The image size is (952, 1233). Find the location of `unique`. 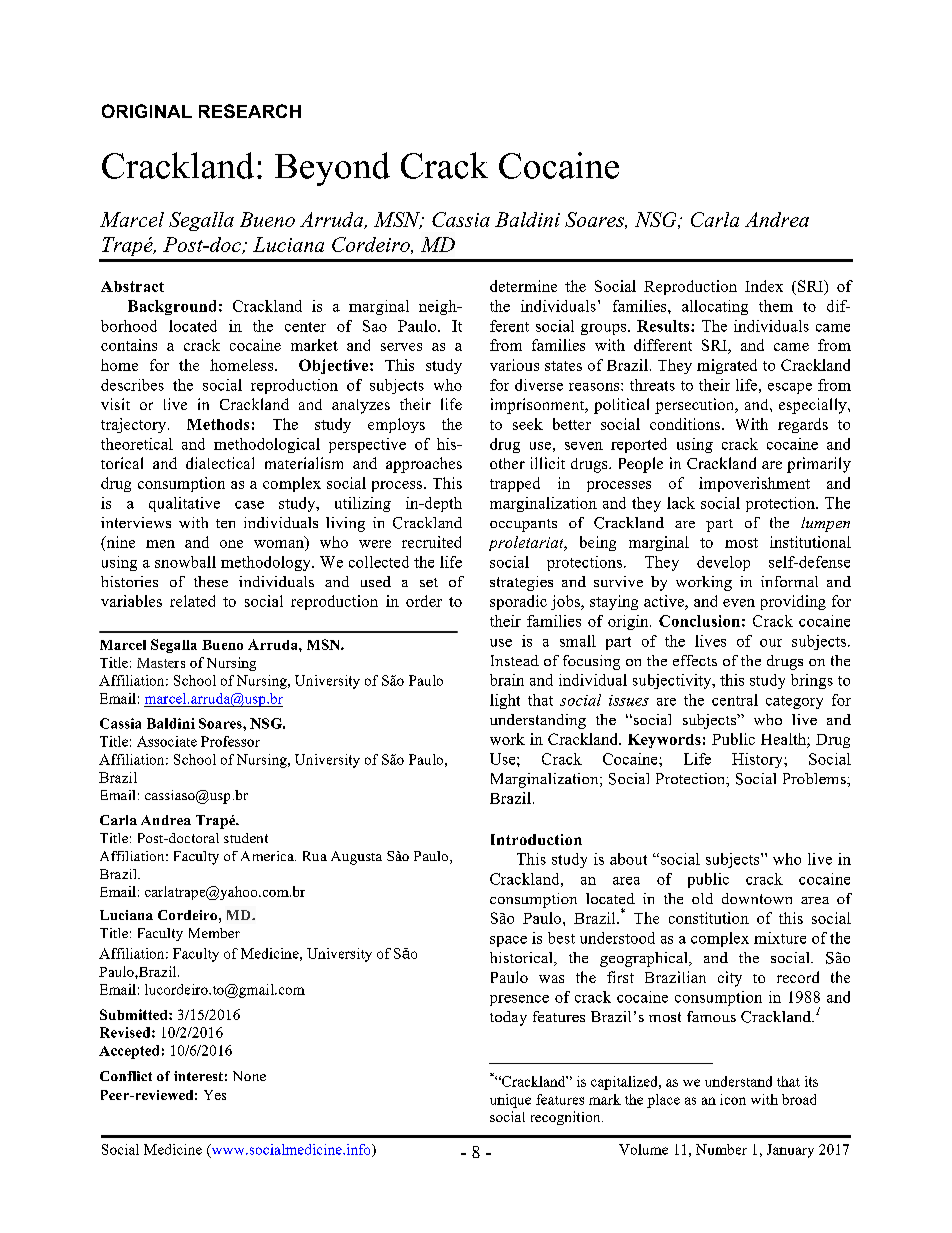

unique is located at coordinates (510, 1101).
